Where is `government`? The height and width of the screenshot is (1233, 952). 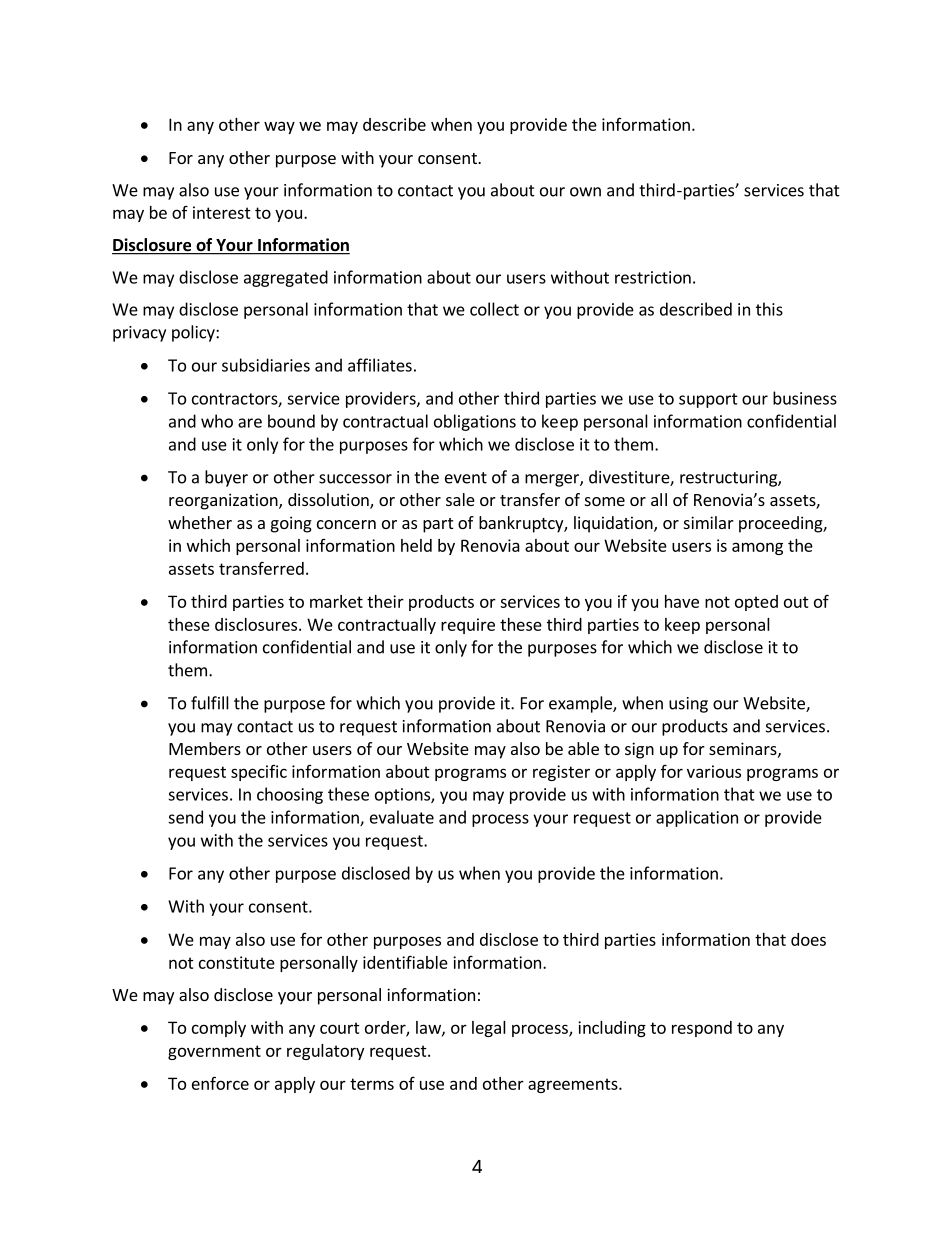 government is located at coordinates (214, 1052).
